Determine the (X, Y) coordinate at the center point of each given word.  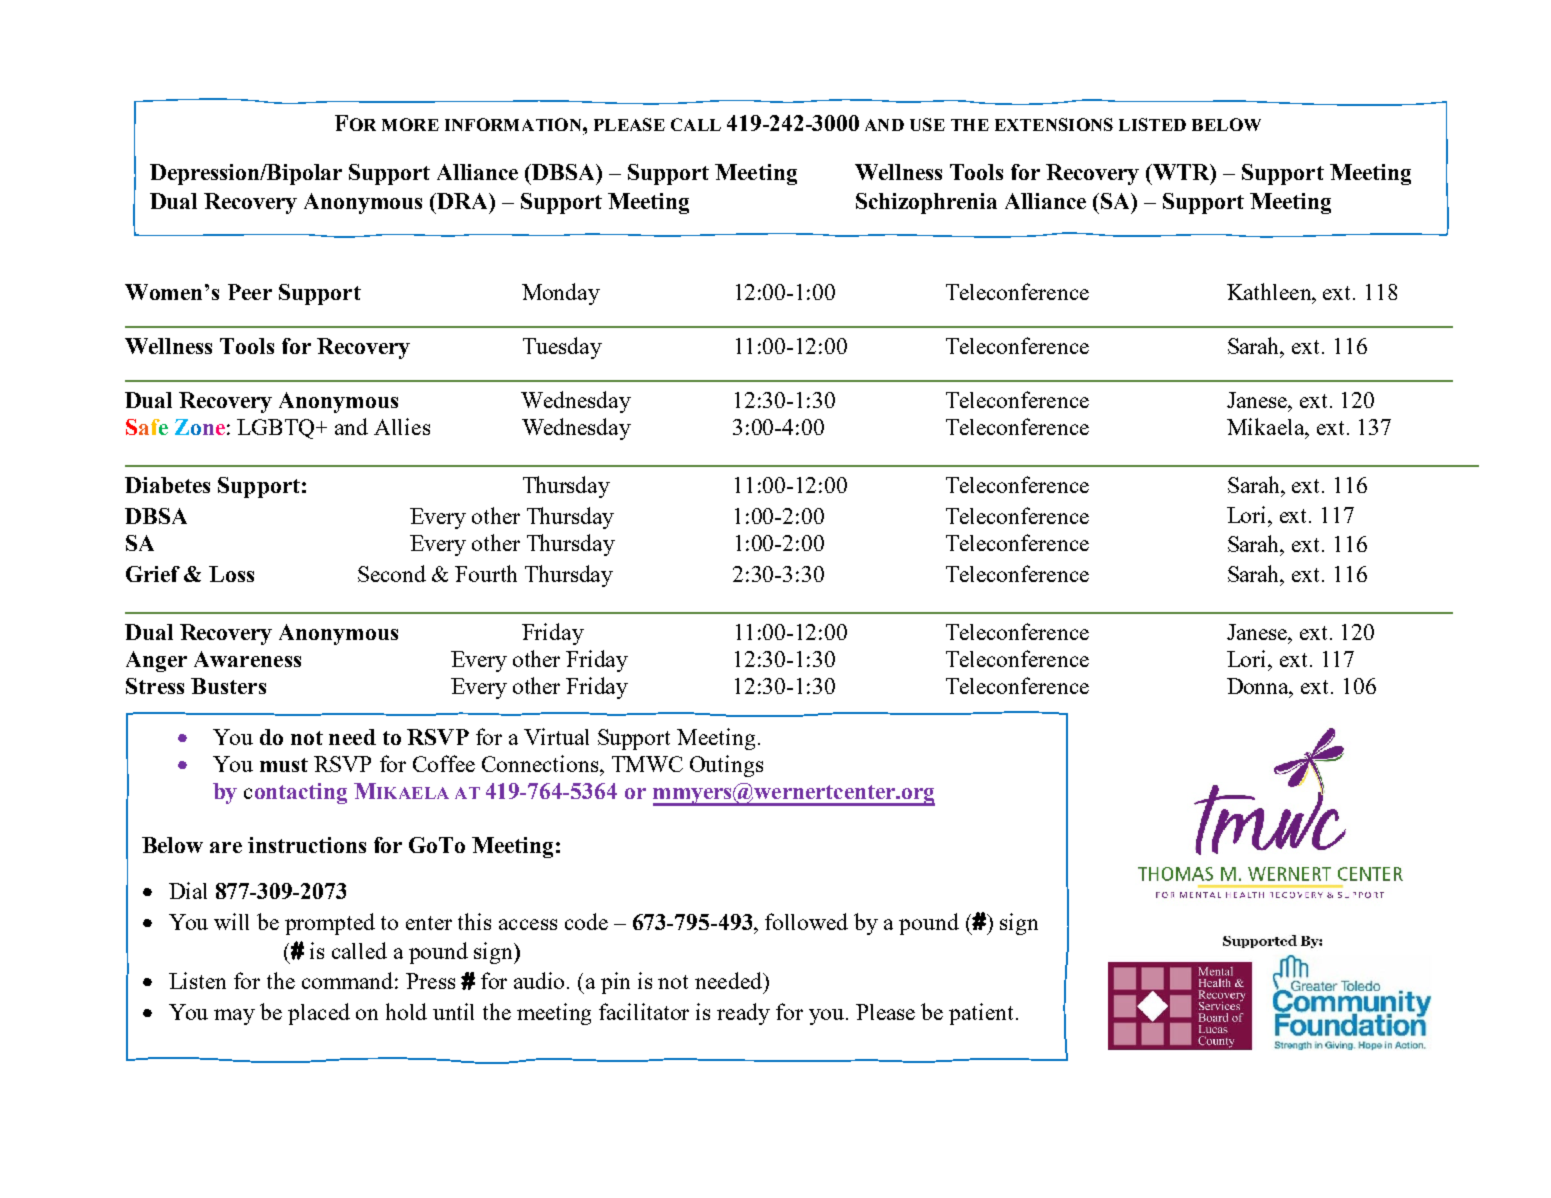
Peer (250, 292)
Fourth (486, 573)
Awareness (247, 659)
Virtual (556, 736)
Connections (541, 763)
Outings (726, 766)
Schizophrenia (926, 203)
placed (319, 1014)
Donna (1259, 687)
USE (927, 124)
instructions (307, 845)
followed (806, 921)
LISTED (1152, 124)
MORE (410, 124)
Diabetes (167, 485)
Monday (561, 294)
